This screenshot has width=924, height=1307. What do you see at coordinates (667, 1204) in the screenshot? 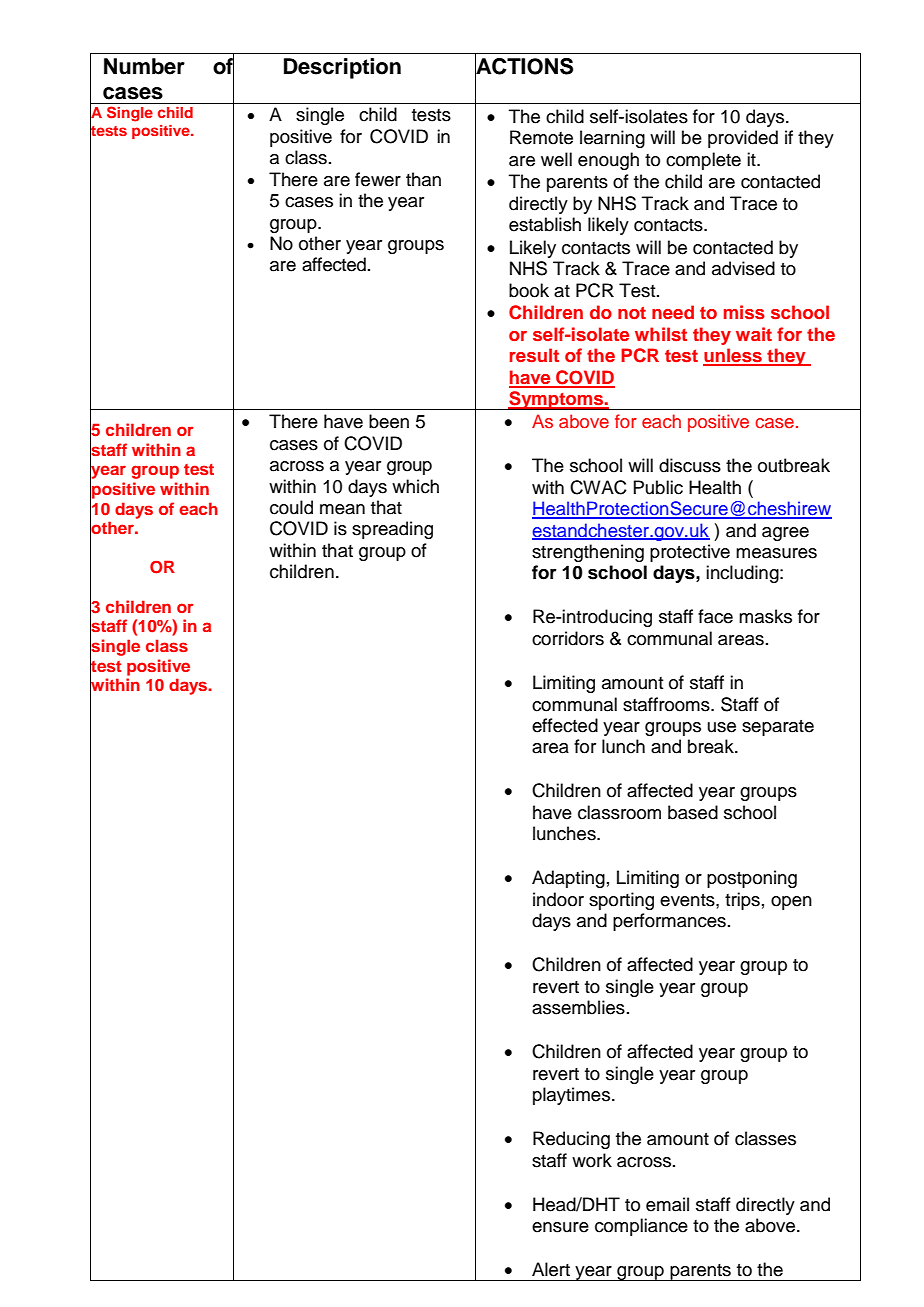
I see `email` at bounding box center [667, 1204].
